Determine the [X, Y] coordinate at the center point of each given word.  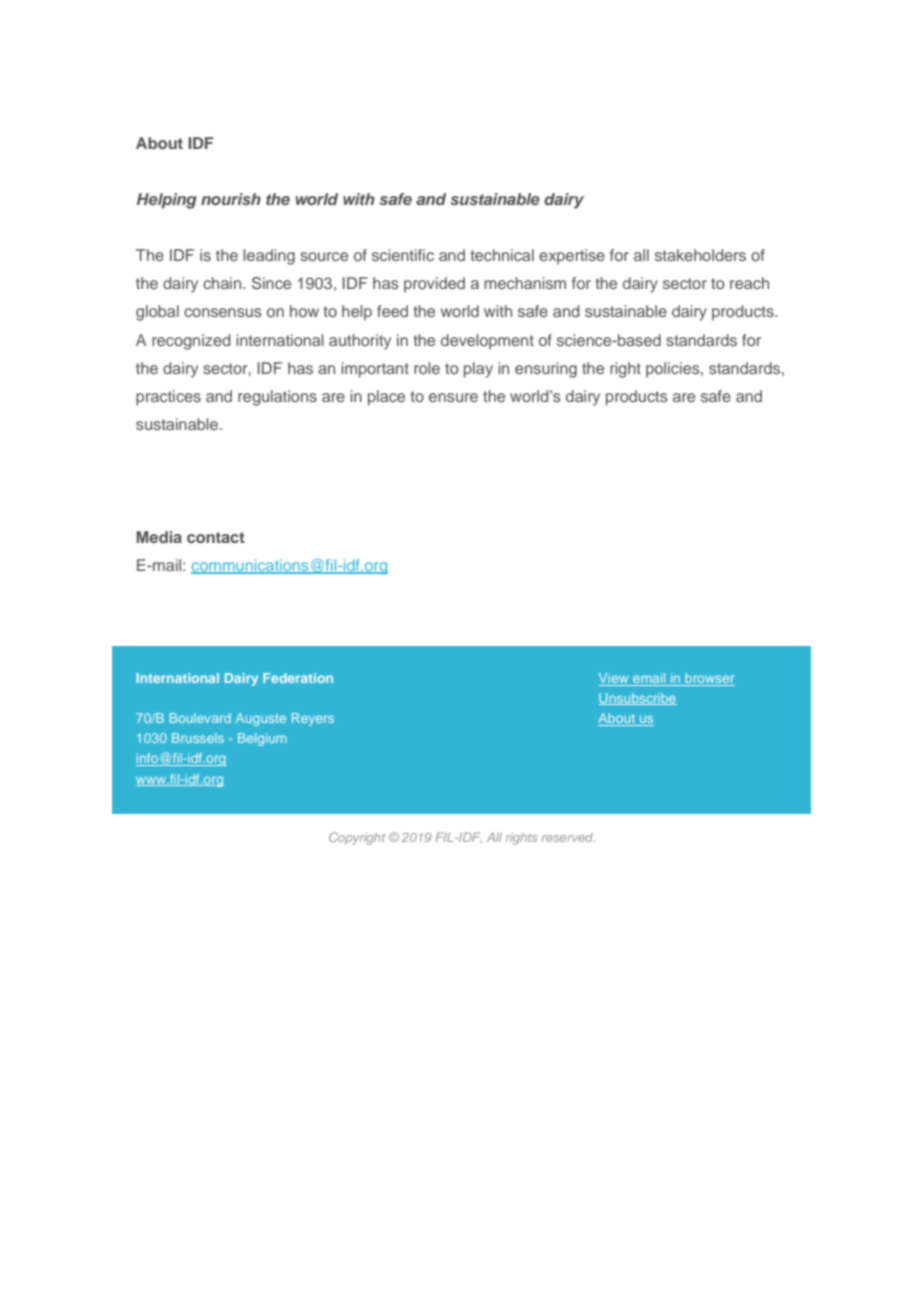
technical [502, 255]
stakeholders [700, 255]
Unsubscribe [638, 699]
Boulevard [200, 718]
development [487, 342]
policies [674, 370]
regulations [277, 398]
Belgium [262, 739]
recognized [191, 342]
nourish [231, 199]
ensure [453, 397]
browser [709, 679]
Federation [298, 678]
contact [216, 537]
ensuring [546, 370]
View [615, 679]
